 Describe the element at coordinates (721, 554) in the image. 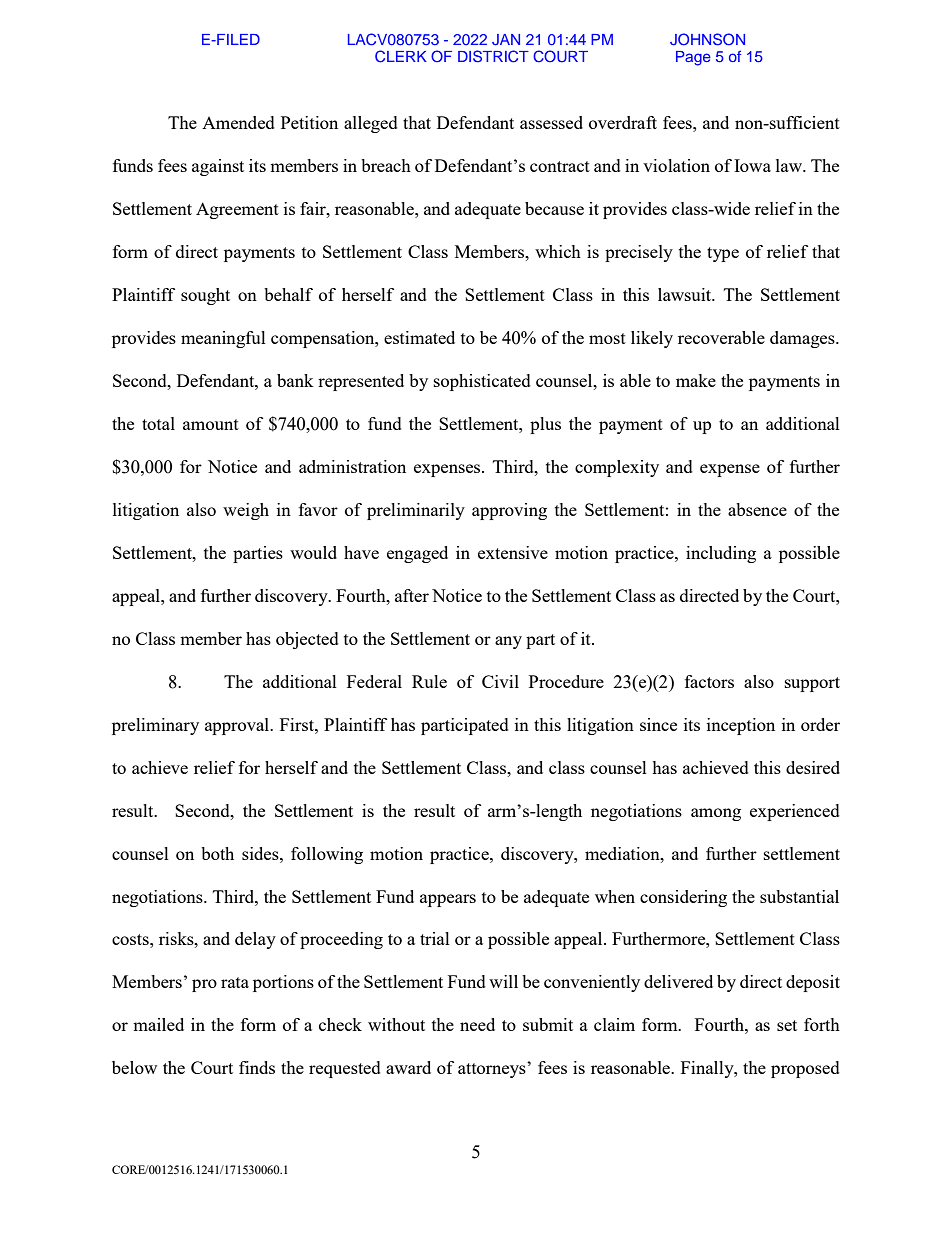

I see `including` at that location.
